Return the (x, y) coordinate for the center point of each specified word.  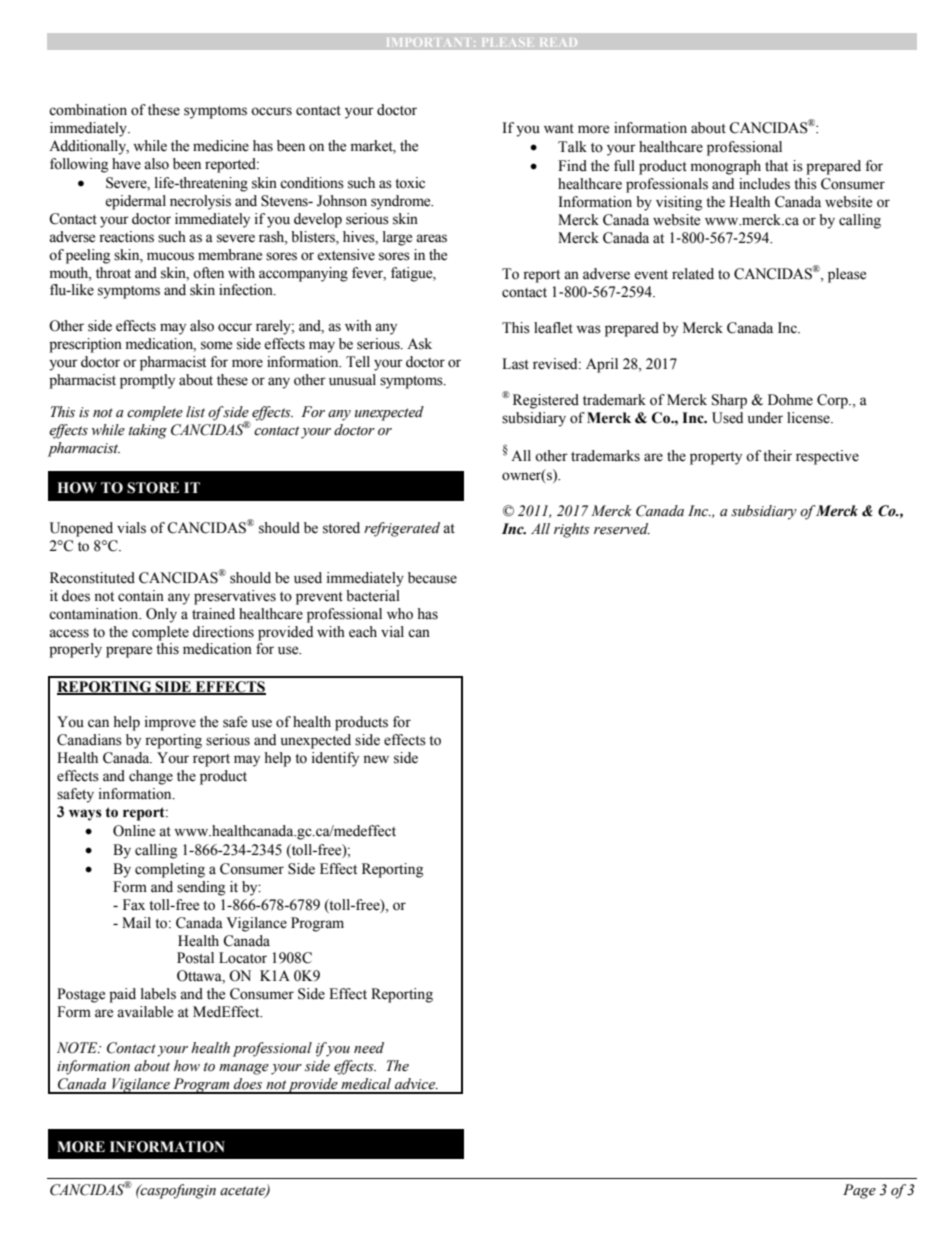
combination (88, 110)
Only (161, 615)
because (432, 578)
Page (859, 1191)
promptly (147, 381)
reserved (622, 529)
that (776, 165)
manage (244, 1069)
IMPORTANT (427, 42)
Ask (419, 344)
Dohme (790, 400)
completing (170, 870)
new (376, 759)
